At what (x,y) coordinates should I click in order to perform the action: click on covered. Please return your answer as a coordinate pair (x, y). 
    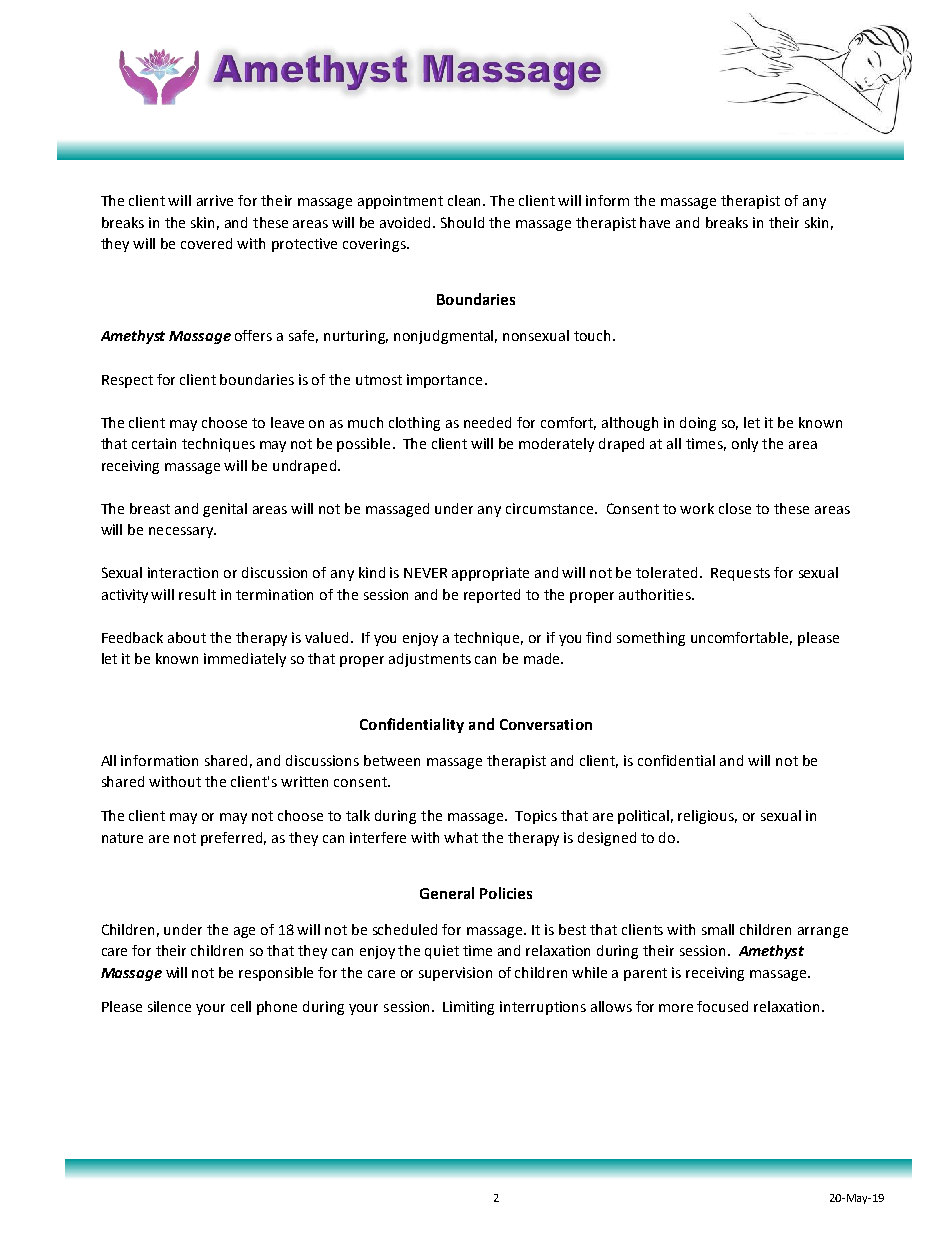
    Looking at the image, I should click on (206, 243).
